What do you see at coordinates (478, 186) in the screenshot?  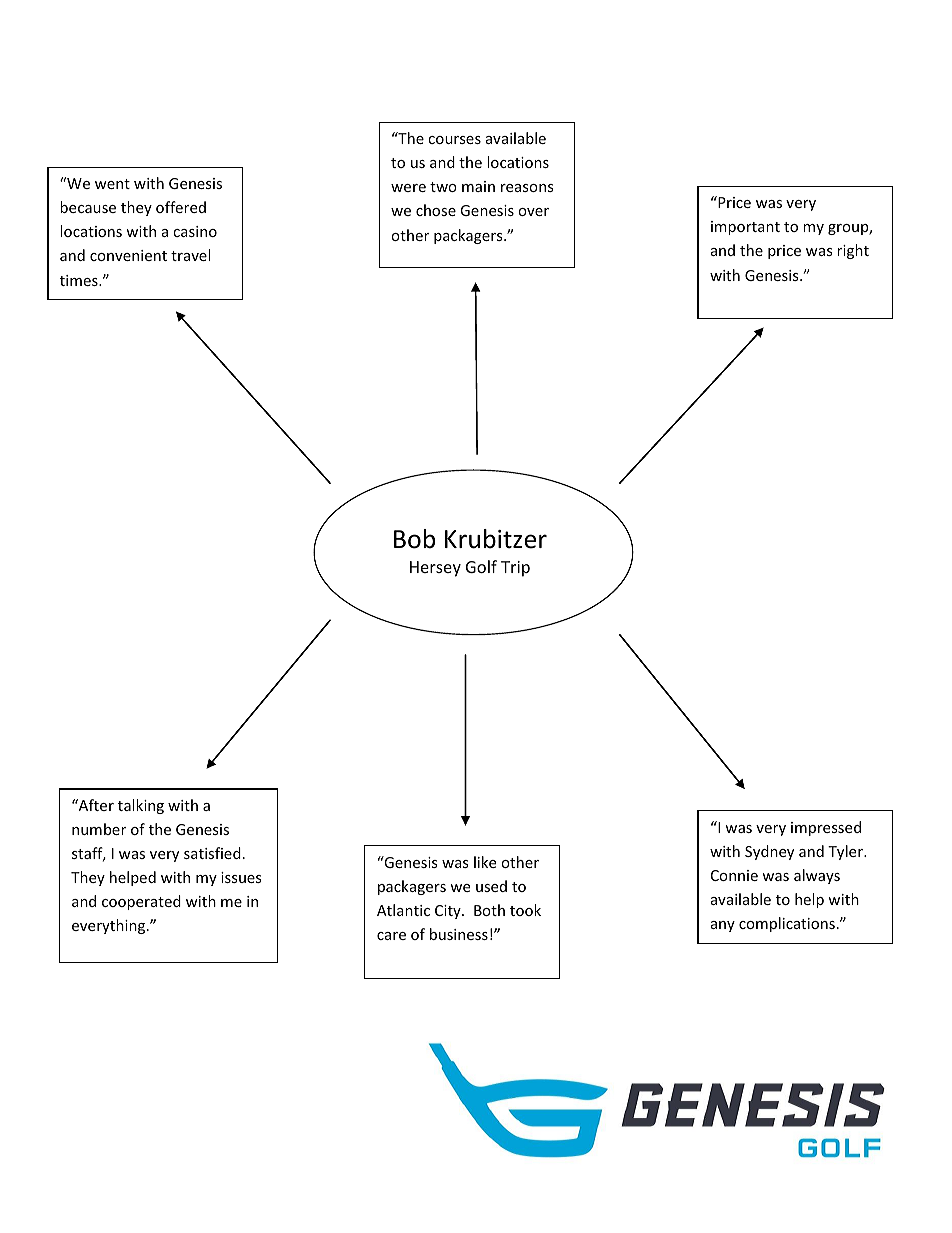 I see `main` at bounding box center [478, 186].
